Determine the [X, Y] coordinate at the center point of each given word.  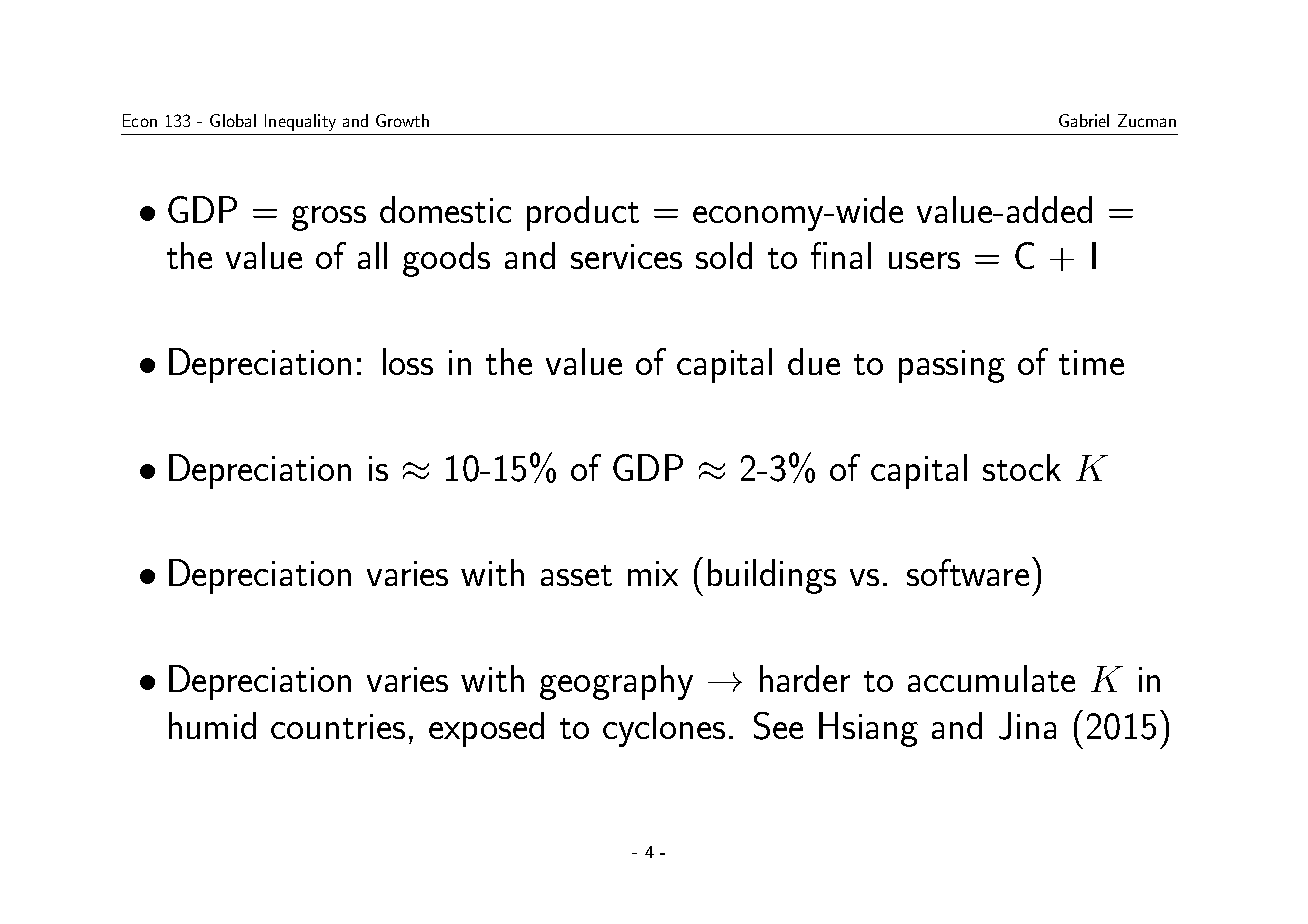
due [814, 361]
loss [408, 361]
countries [338, 726]
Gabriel [1084, 120]
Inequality [300, 122]
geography [616, 682]
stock [1022, 467]
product [583, 213]
